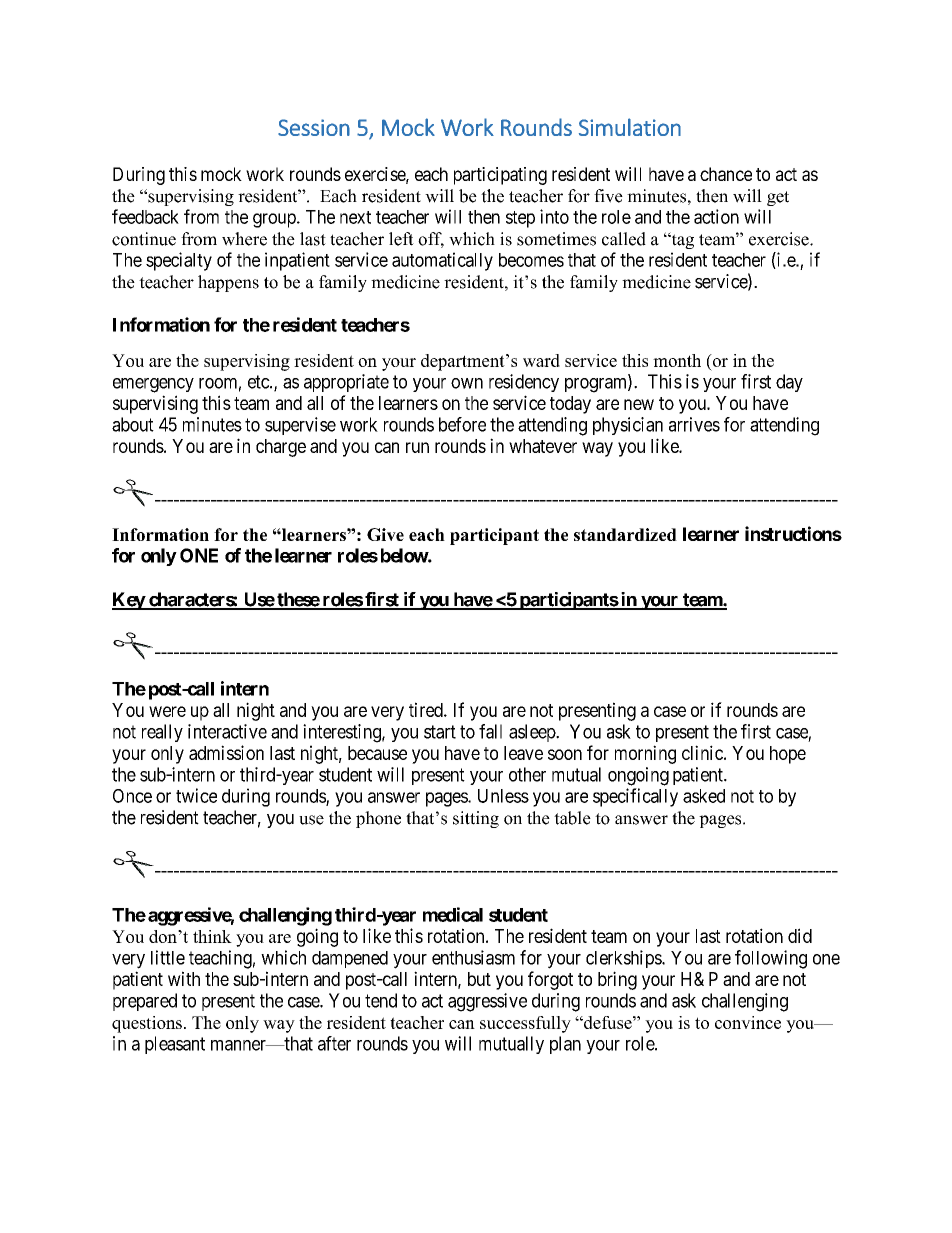  I want to click on pleasant, so click(175, 1045).
